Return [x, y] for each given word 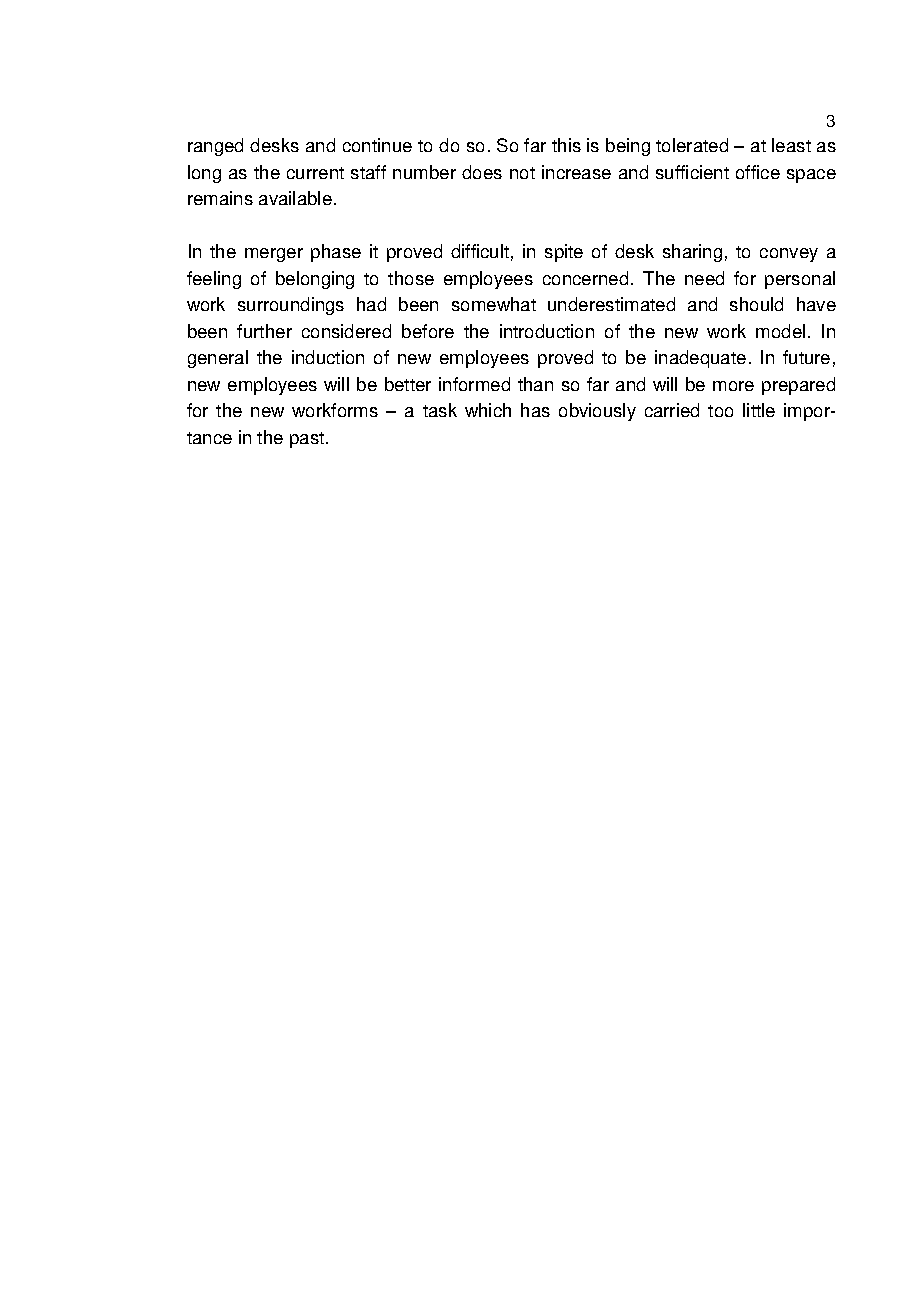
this [566, 145]
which [488, 410]
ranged [215, 147]
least [791, 145]
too [720, 411]
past [308, 440]
